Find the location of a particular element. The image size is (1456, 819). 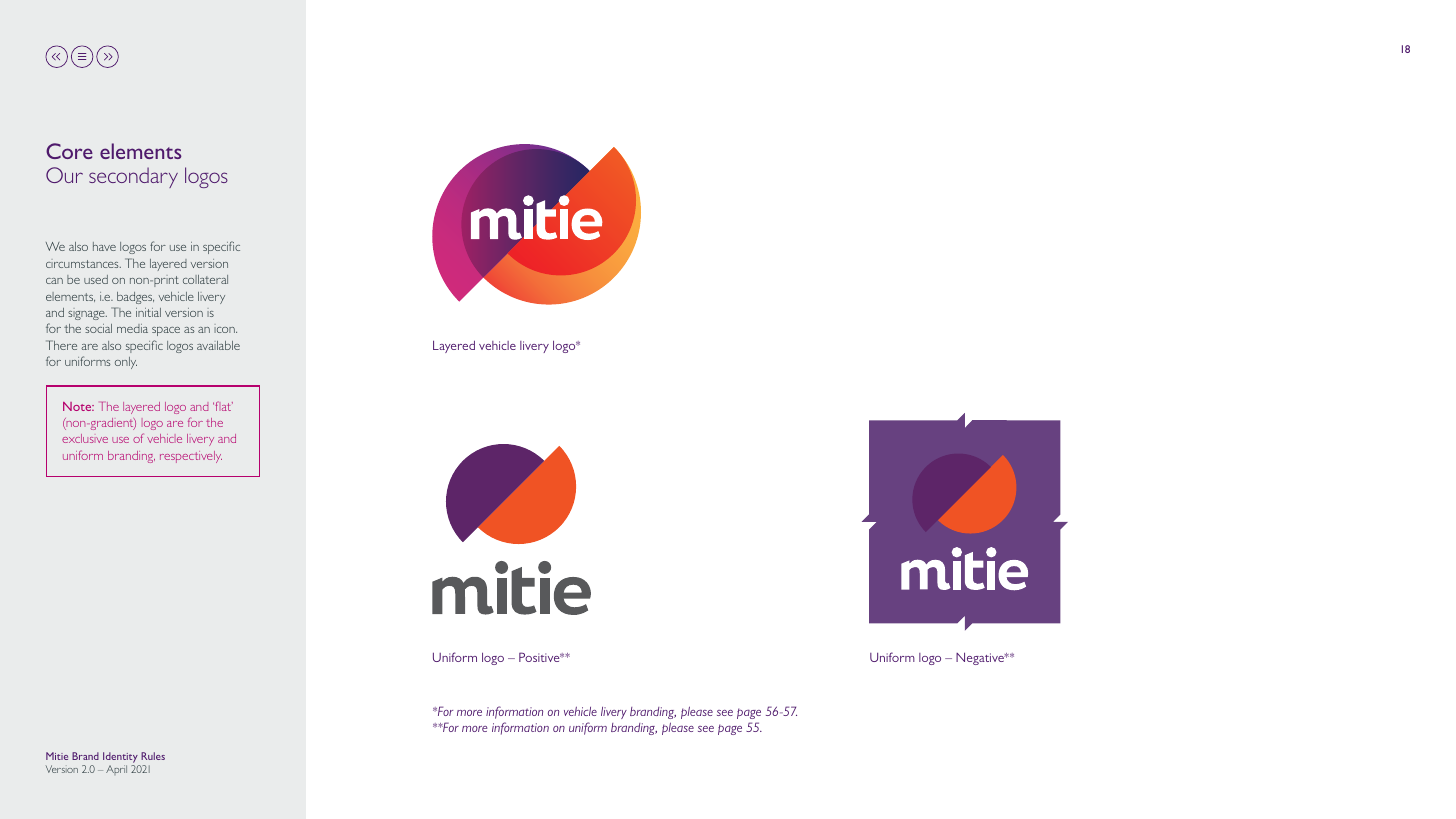

Rules is located at coordinates (153, 756).
